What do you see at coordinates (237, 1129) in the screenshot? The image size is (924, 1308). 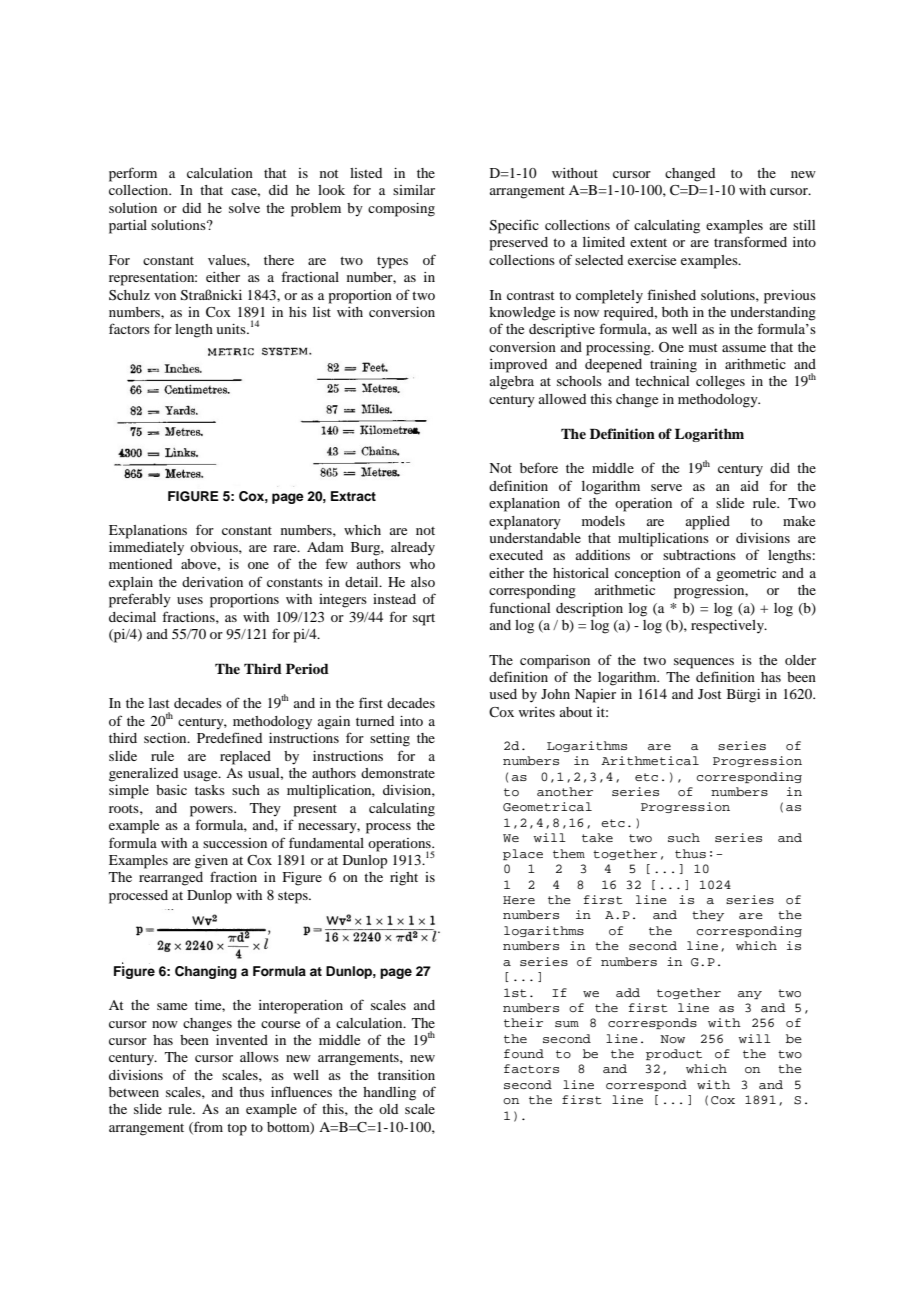 I see `top` at bounding box center [237, 1129].
